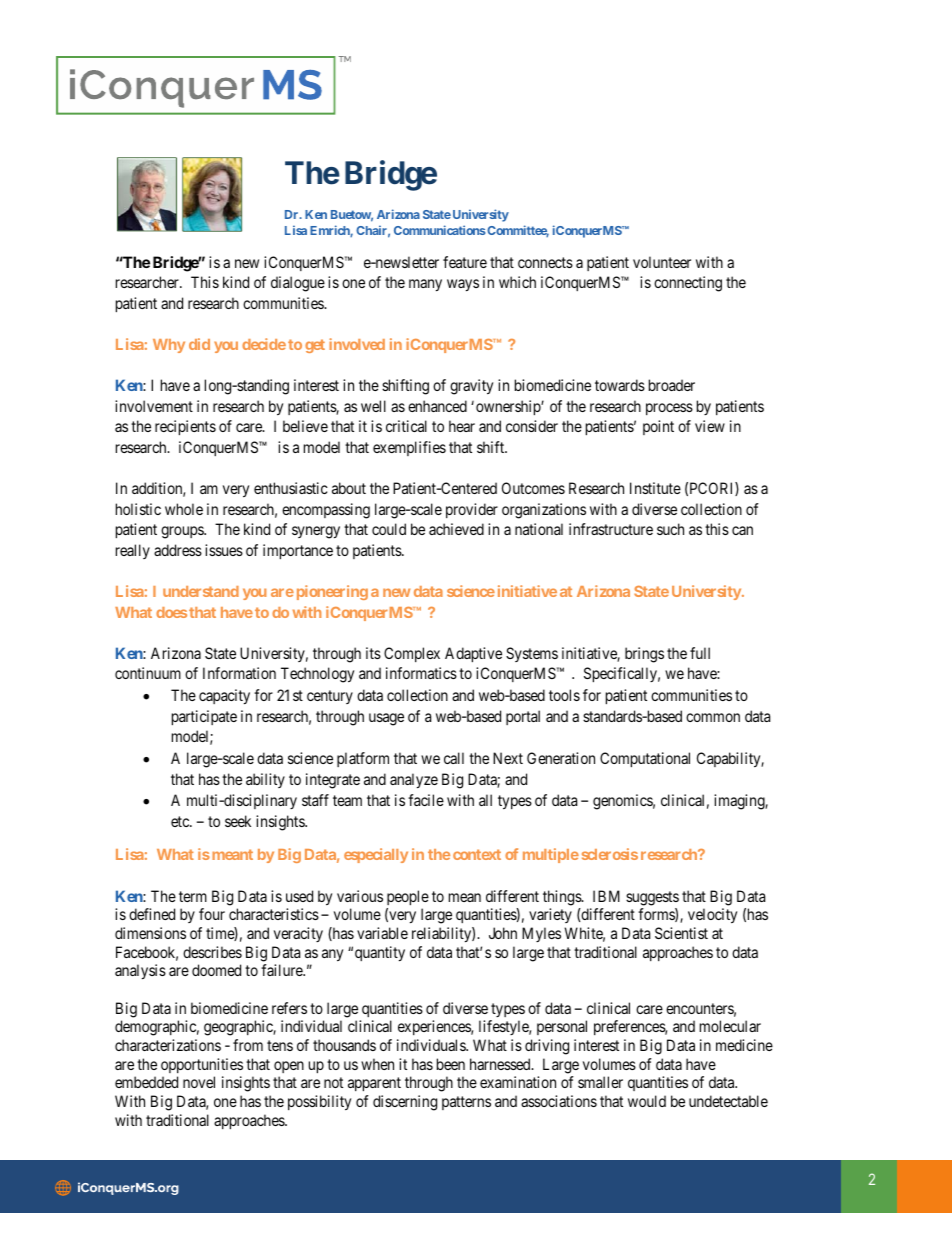 This screenshot has width=952, height=1233. What do you see at coordinates (662, 262) in the screenshot?
I see `volunteer` at bounding box center [662, 262].
